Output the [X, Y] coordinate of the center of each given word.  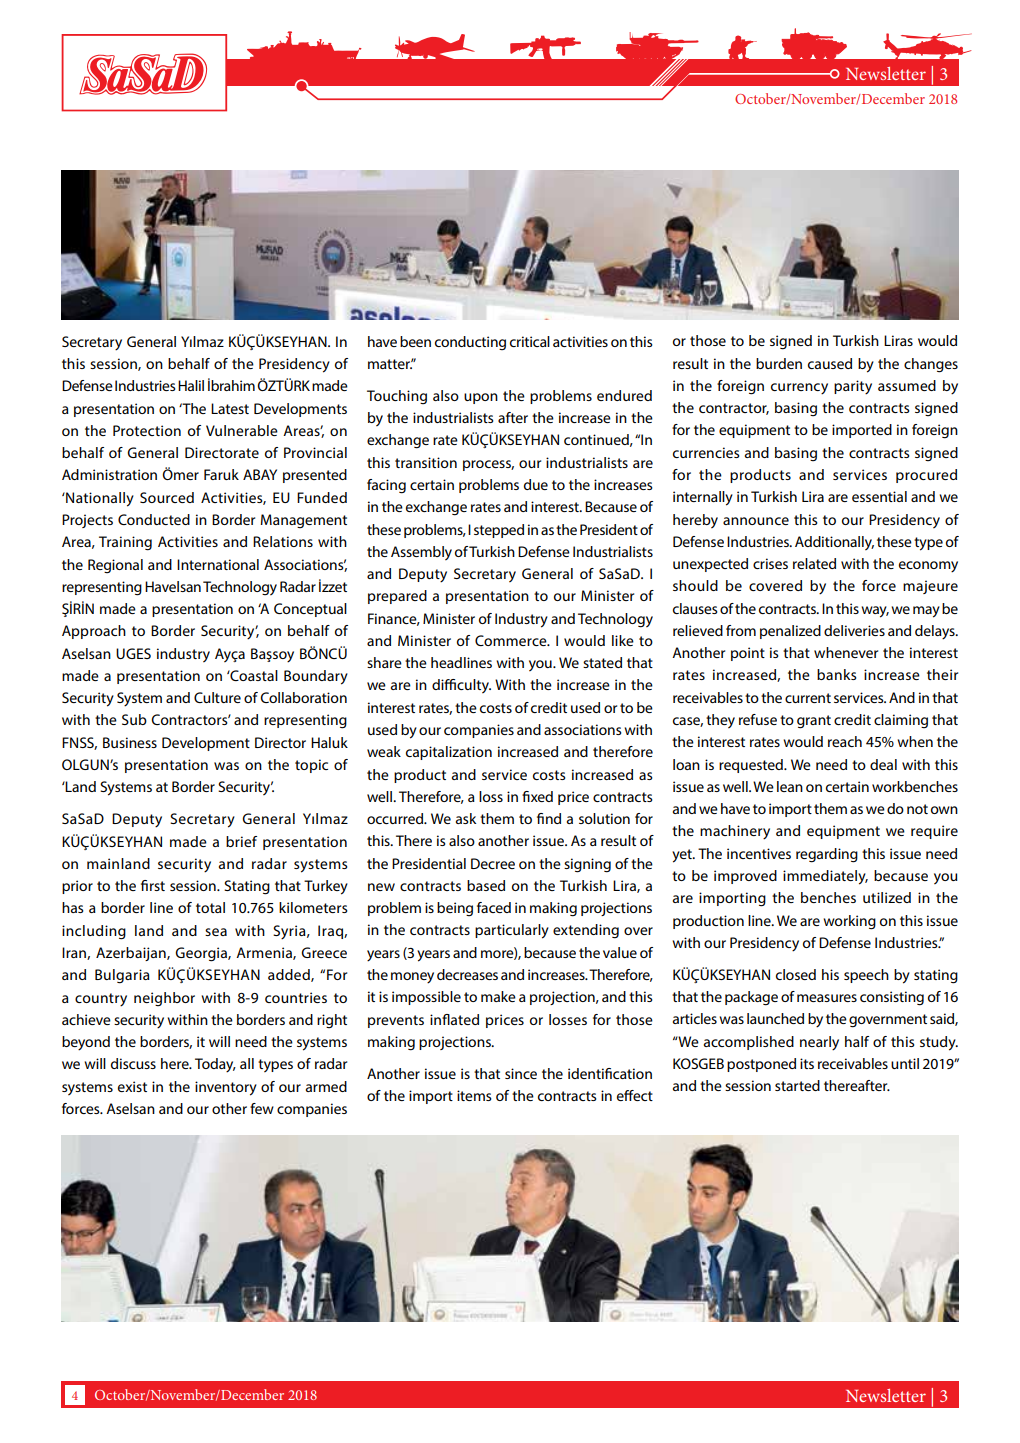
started [797, 1085]
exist [132, 1086]
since [521, 1073]
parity [853, 387]
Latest [230, 408]
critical [530, 341]
